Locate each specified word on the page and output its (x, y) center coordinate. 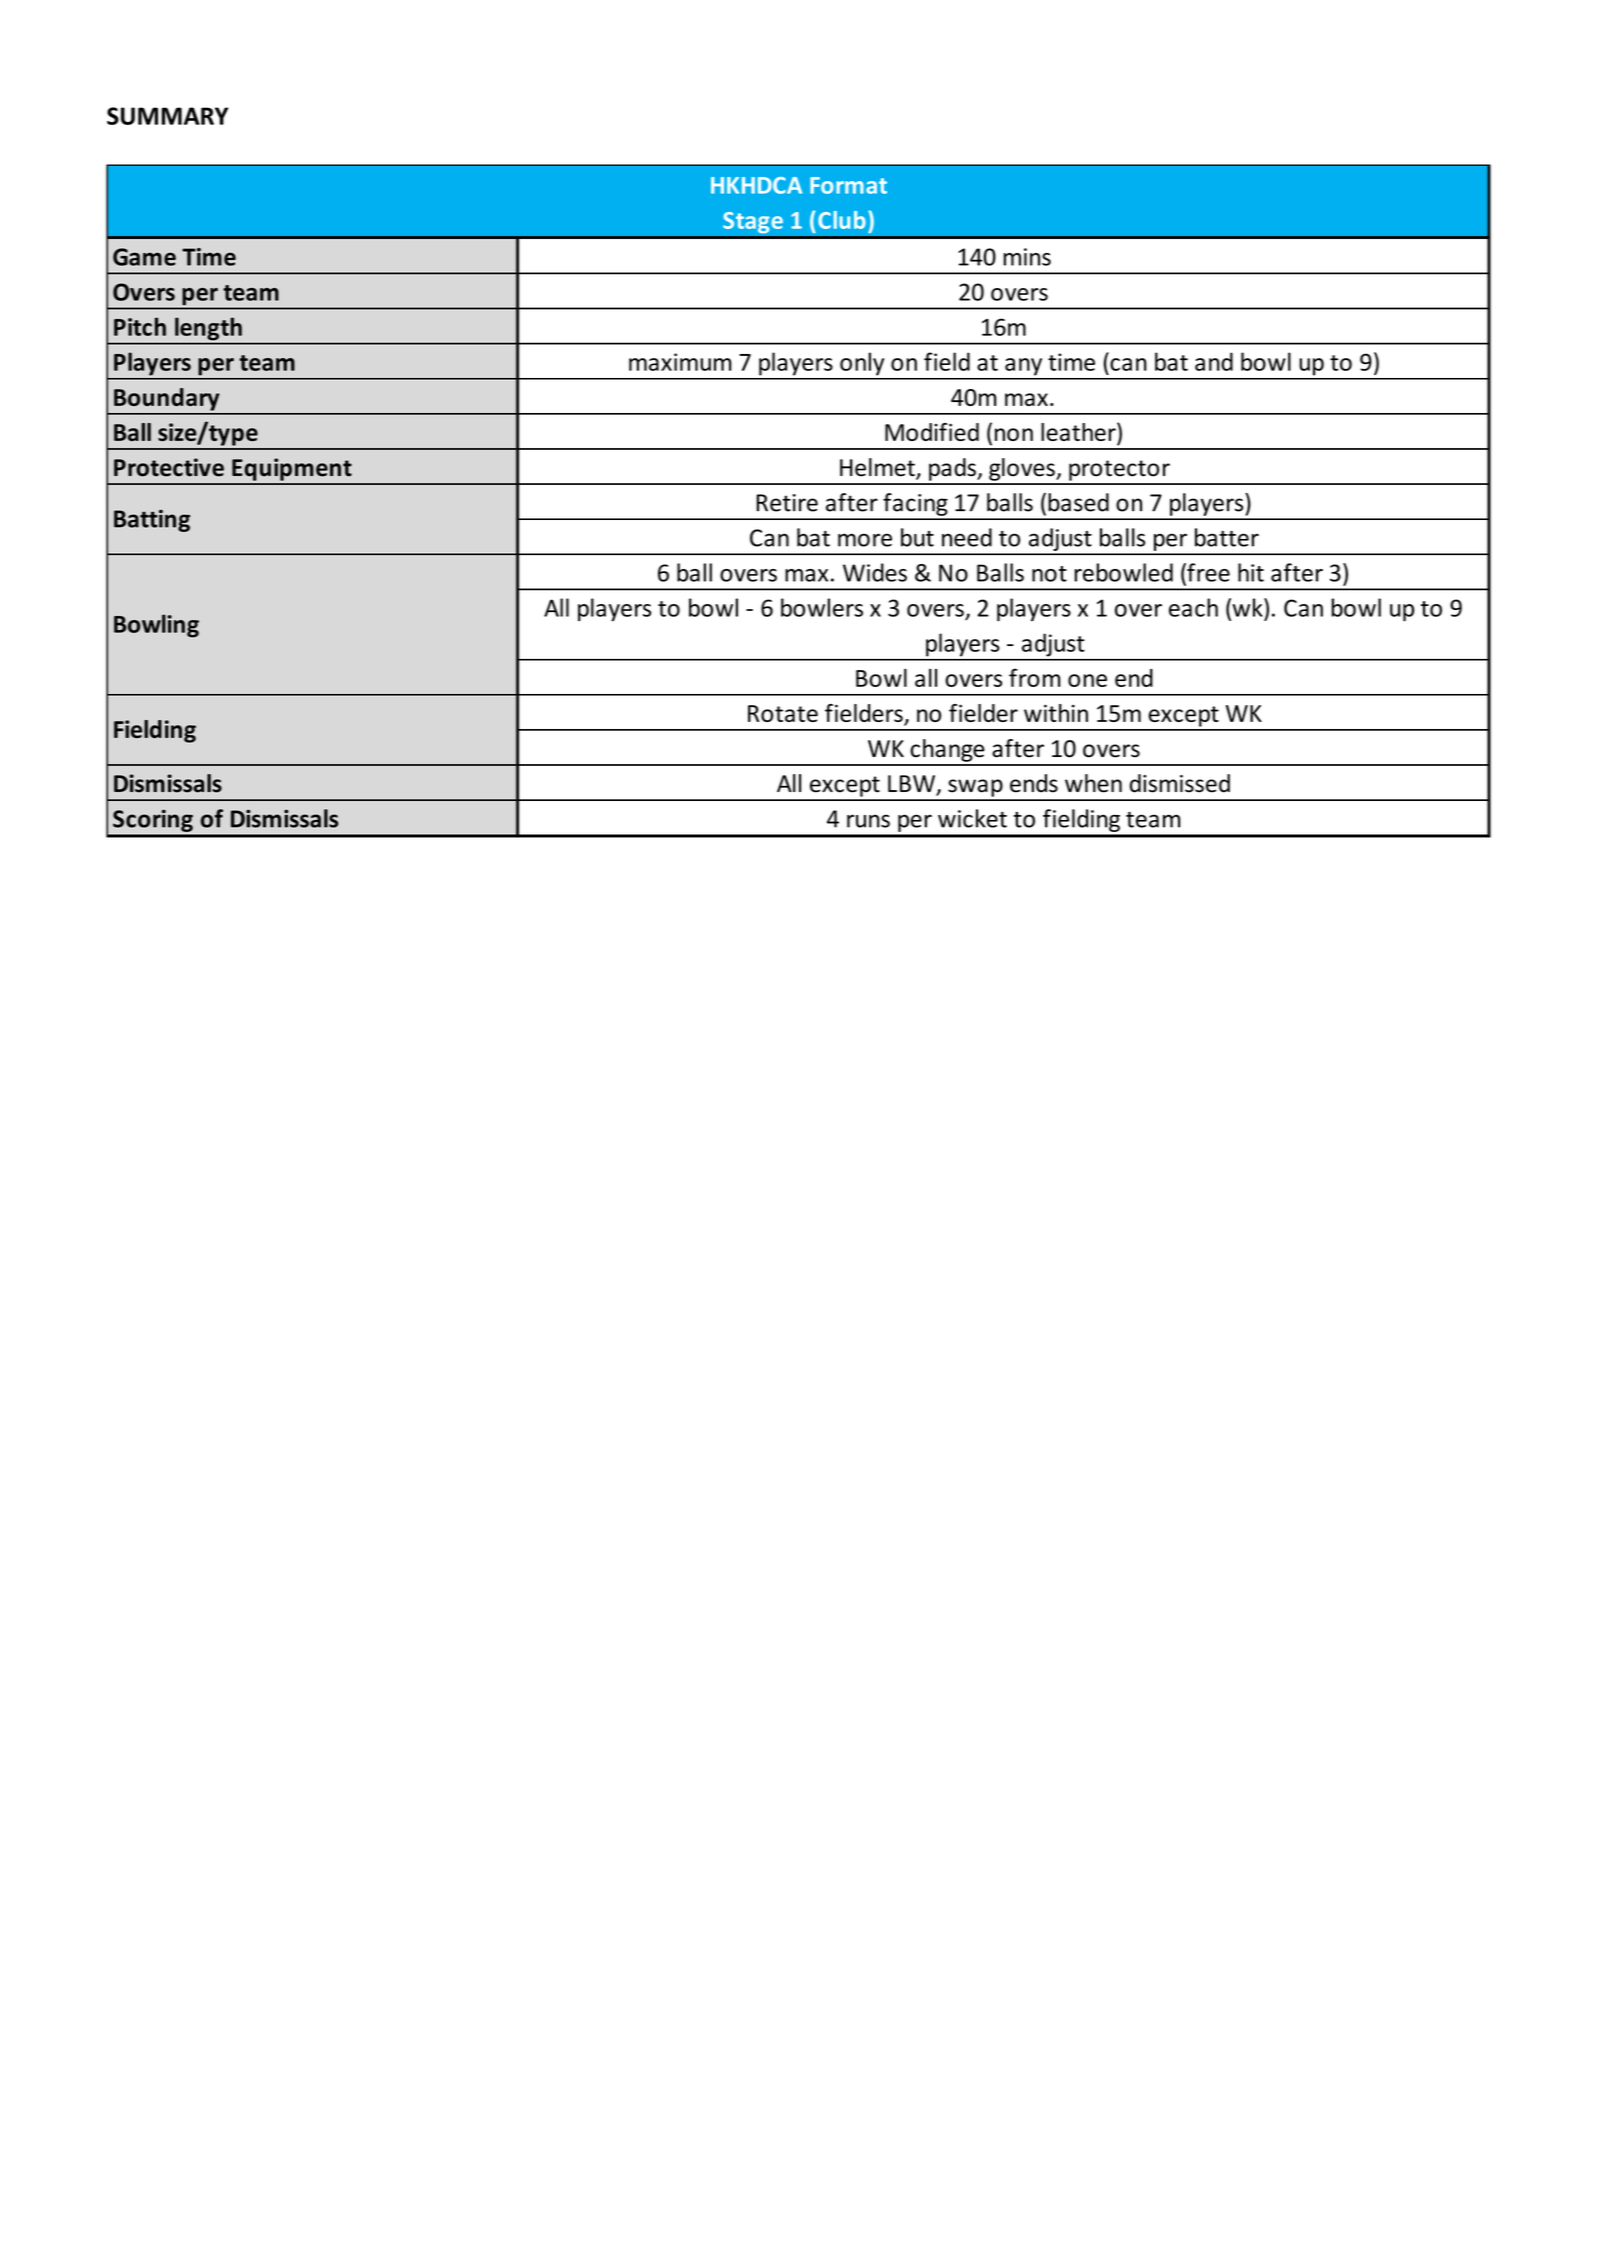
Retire (787, 503)
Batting (152, 520)
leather (1079, 433)
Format (848, 185)
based (1078, 502)
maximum (680, 362)
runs (868, 821)
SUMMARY (167, 116)
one (1087, 680)
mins (1027, 257)
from (1035, 677)
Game (144, 257)
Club (842, 220)
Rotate (783, 713)
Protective (169, 467)
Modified (932, 432)
